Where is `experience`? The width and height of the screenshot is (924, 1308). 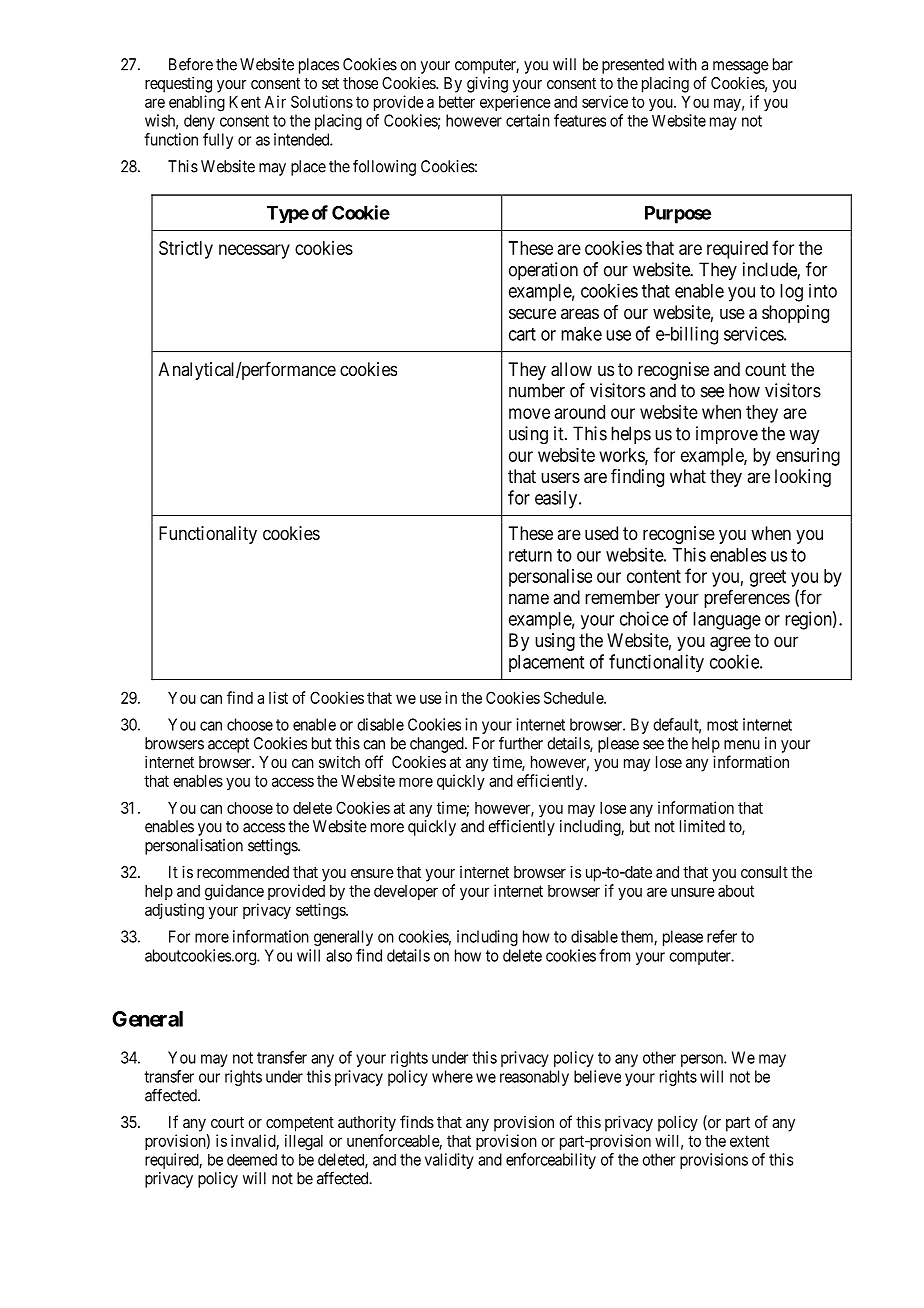 experience is located at coordinates (515, 103).
